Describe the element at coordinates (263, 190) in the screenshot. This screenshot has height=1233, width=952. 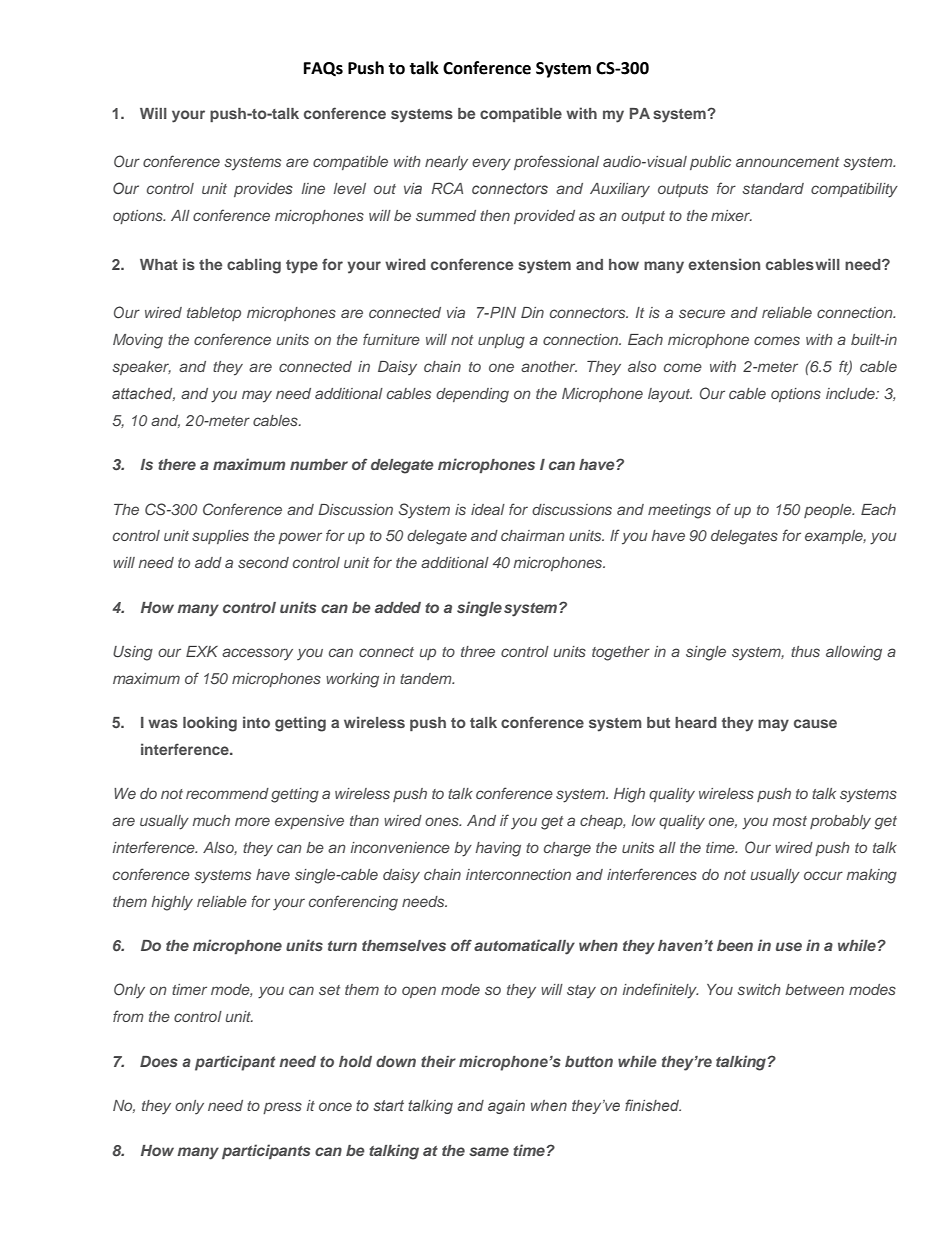
I see `provides` at that location.
